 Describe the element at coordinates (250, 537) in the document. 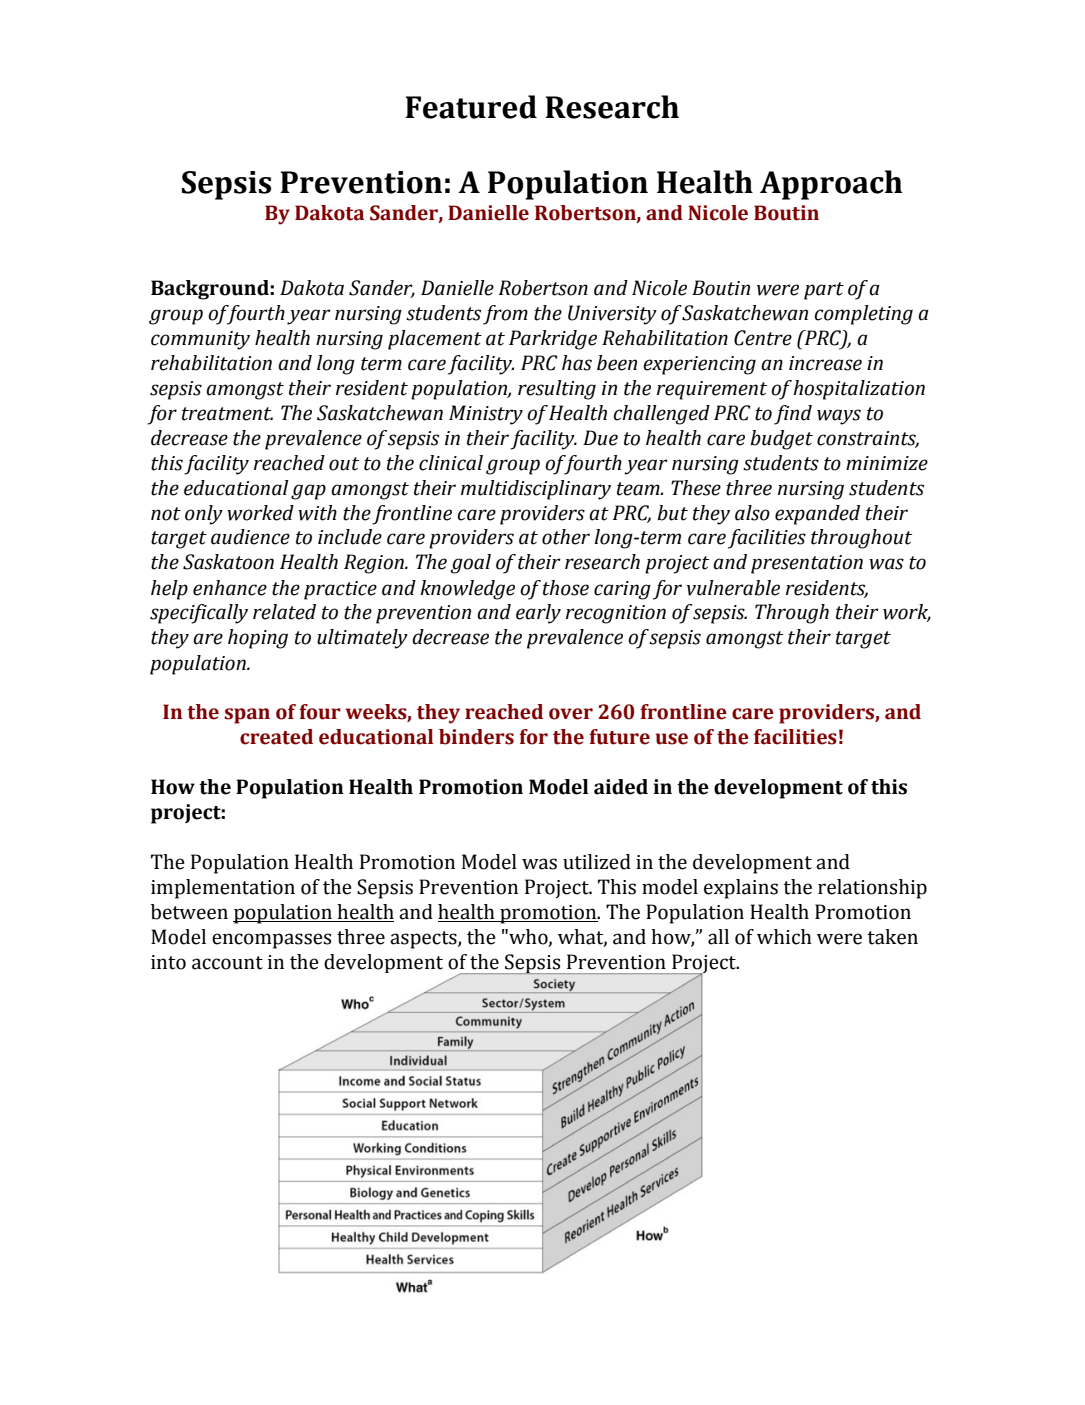

I see `audience` at that location.
